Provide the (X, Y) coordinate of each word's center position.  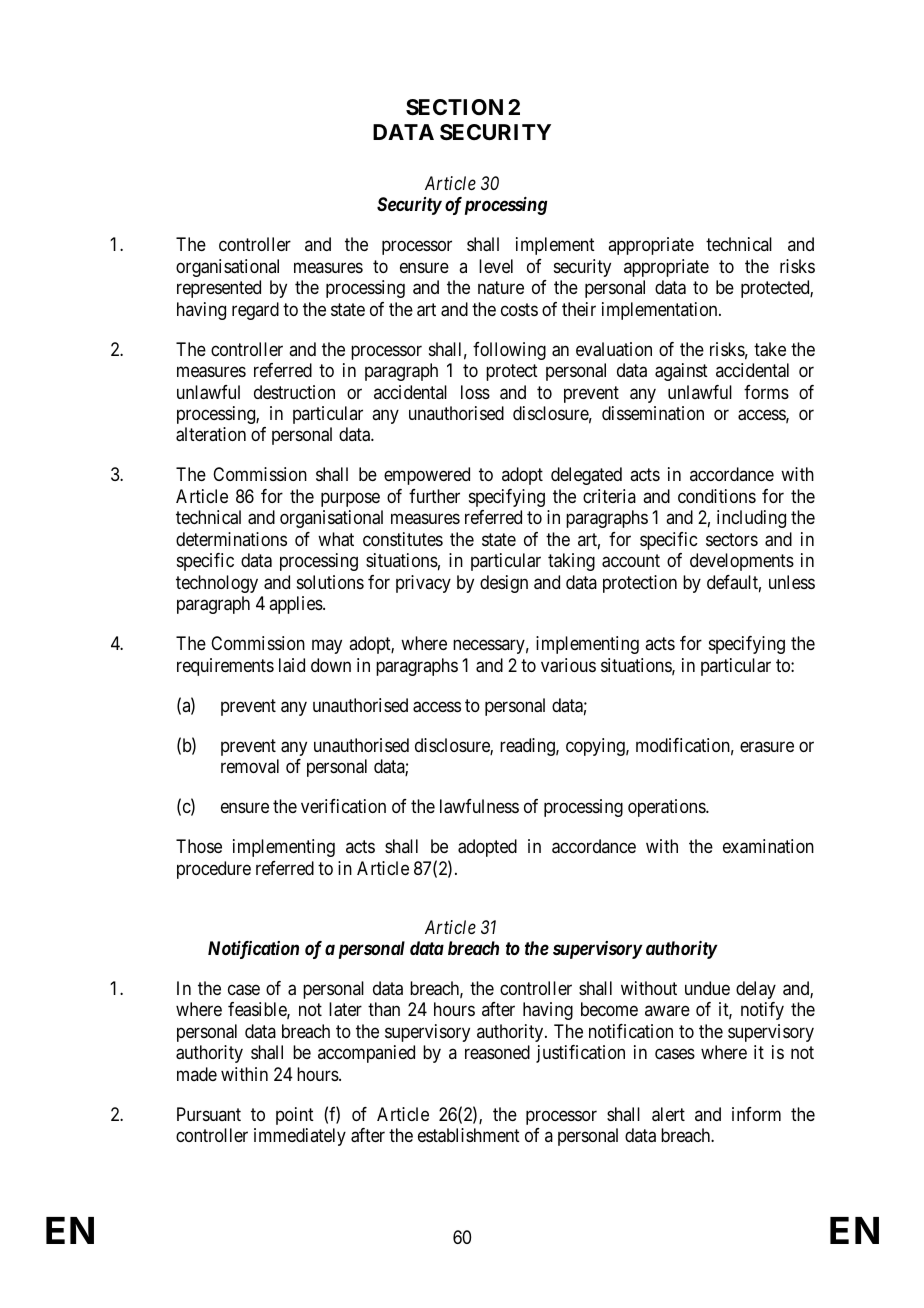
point (295, 1116)
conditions (717, 496)
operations (667, 808)
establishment (469, 1135)
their (579, 309)
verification (343, 806)
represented (219, 289)
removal (250, 766)
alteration (211, 434)
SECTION (454, 107)
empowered (427, 476)
